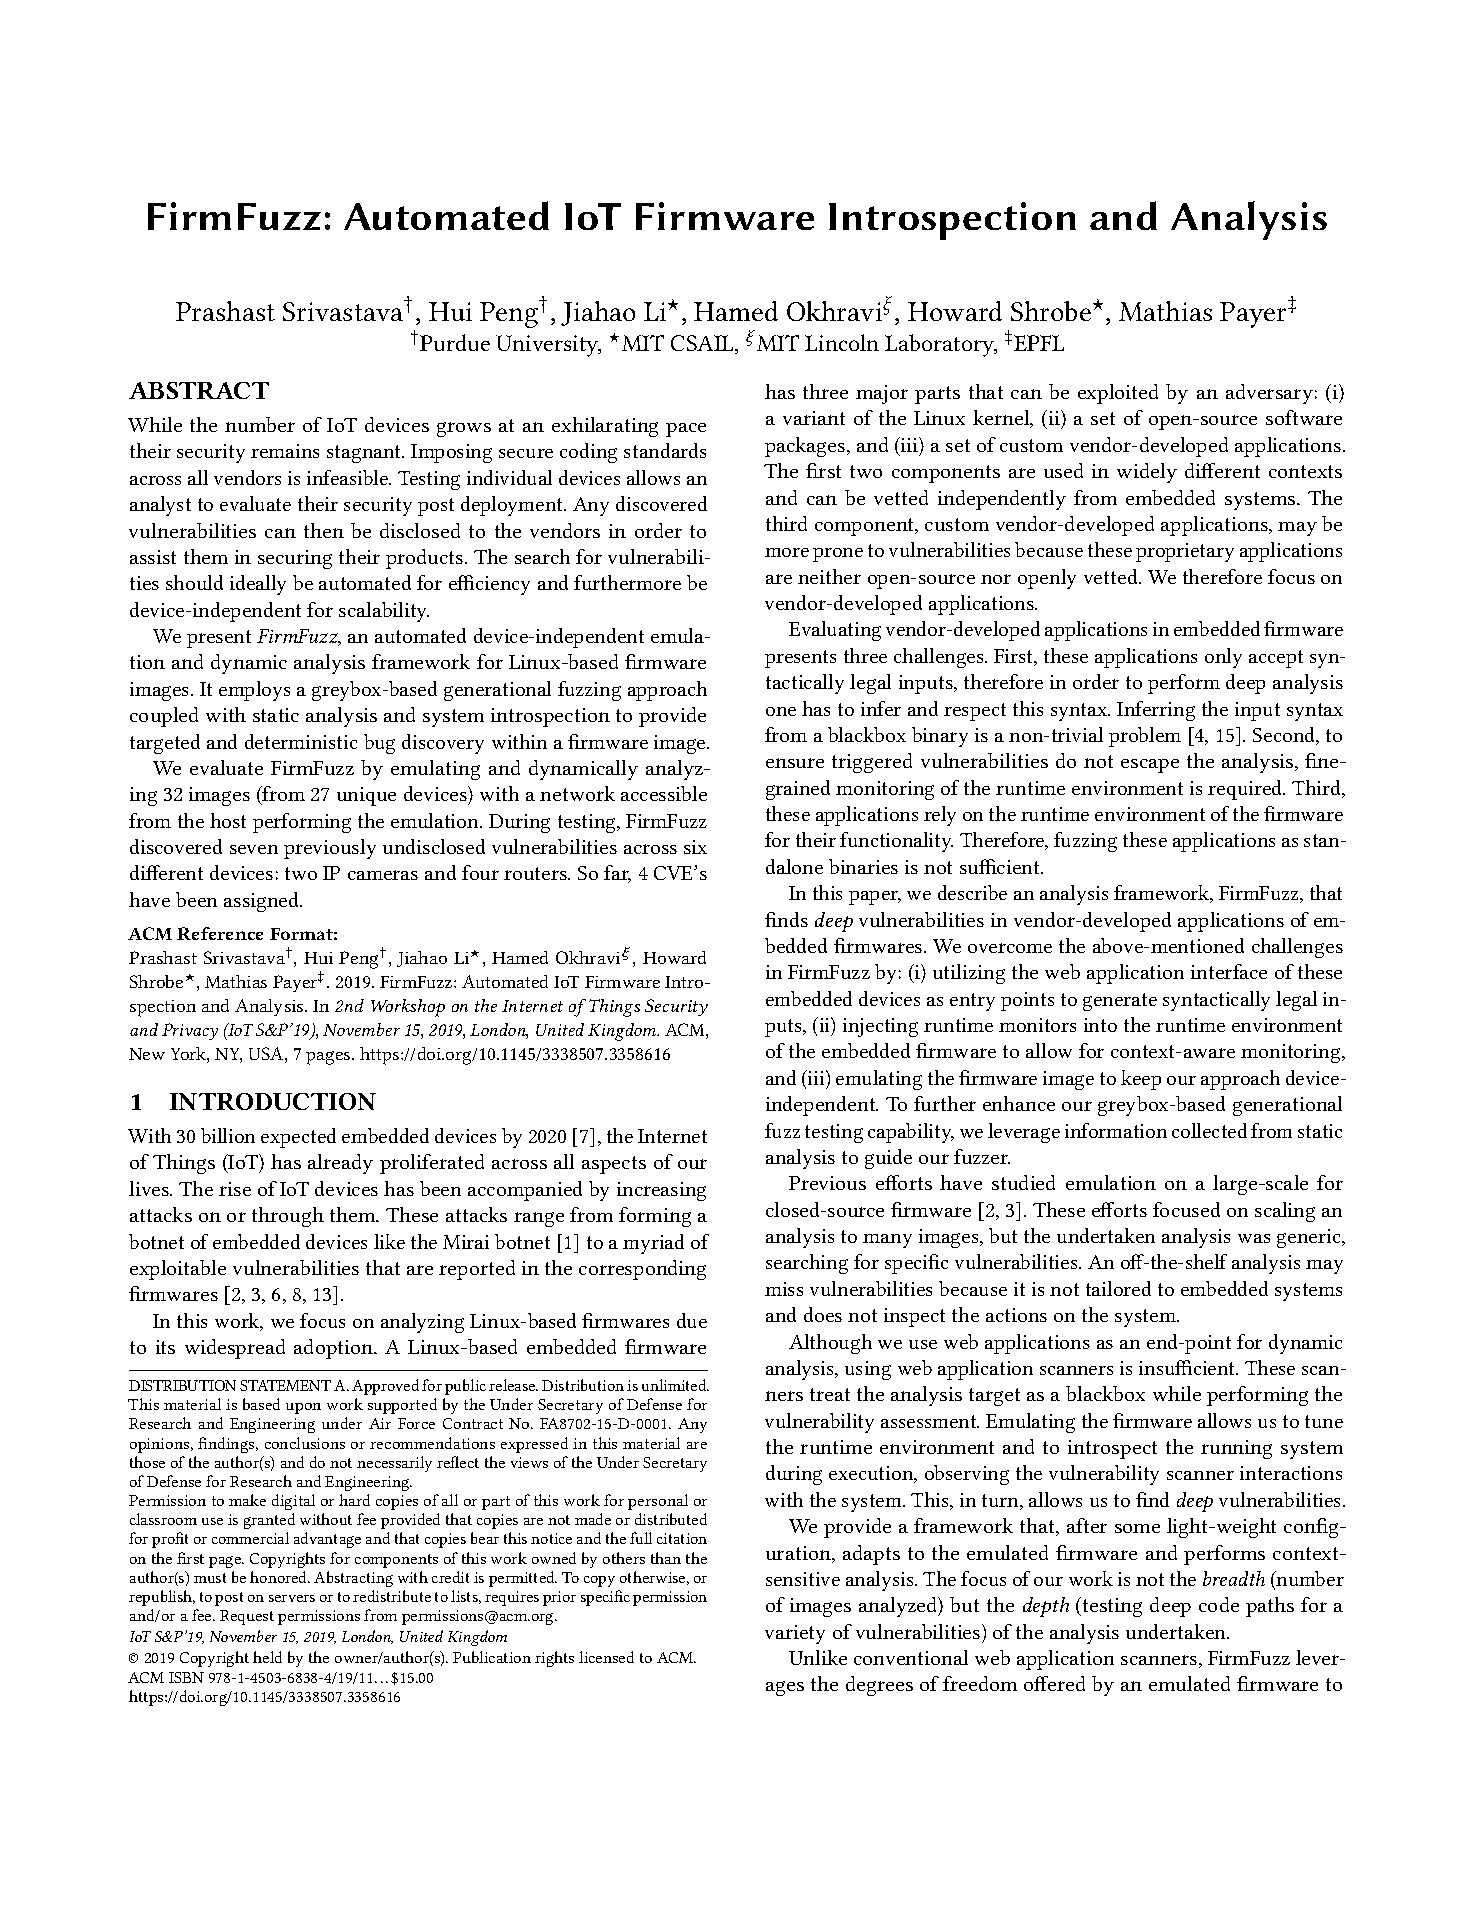 This page has height=1906, width=1473. I want to click on increasing, so click(661, 1191).
